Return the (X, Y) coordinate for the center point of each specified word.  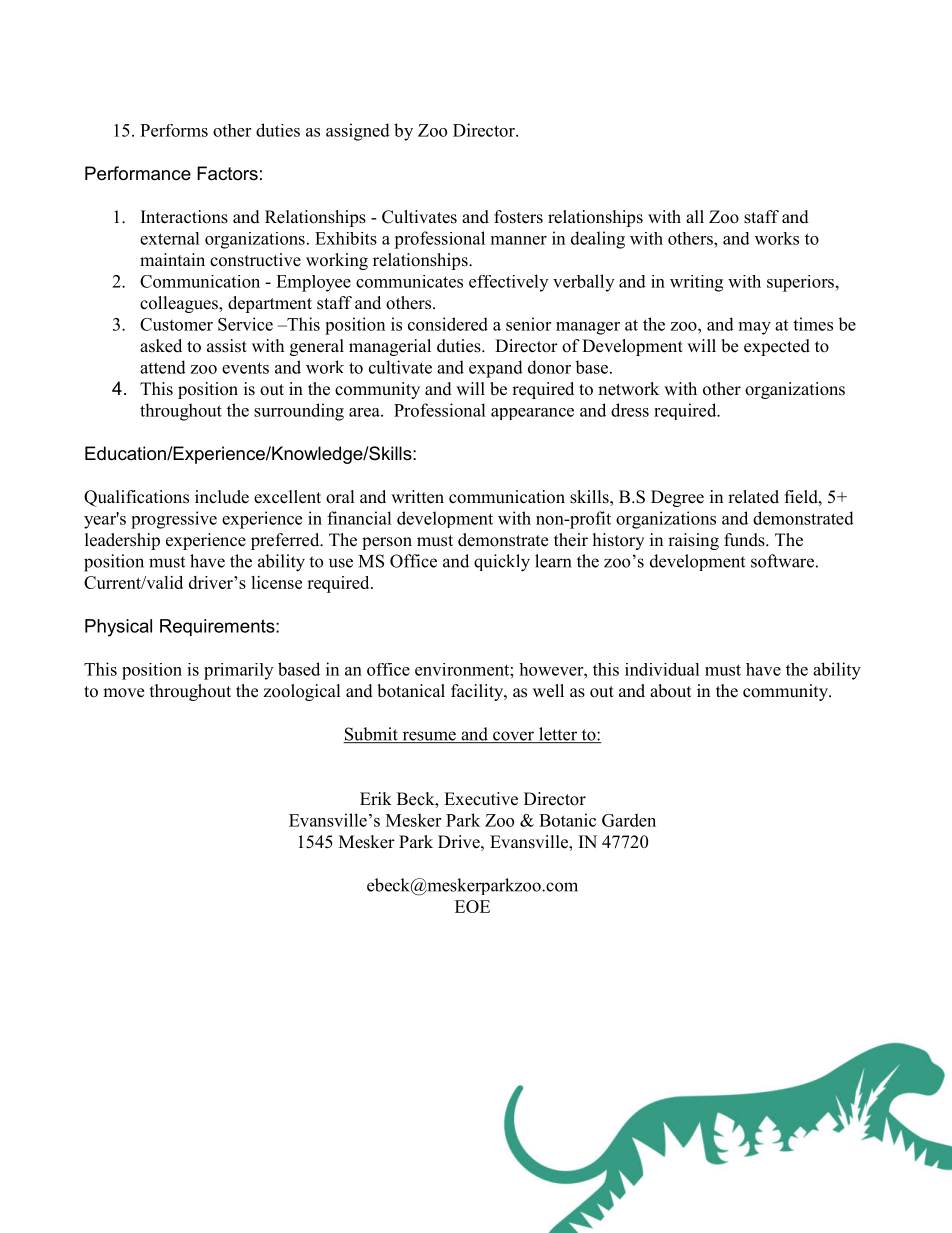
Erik (376, 798)
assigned (358, 132)
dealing (598, 240)
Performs (174, 130)
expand (496, 369)
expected (777, 347)
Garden (629, 820)
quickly (502, 563)
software (782, 561)
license (276, 582)
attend (163, 367)
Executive (481, 799)
